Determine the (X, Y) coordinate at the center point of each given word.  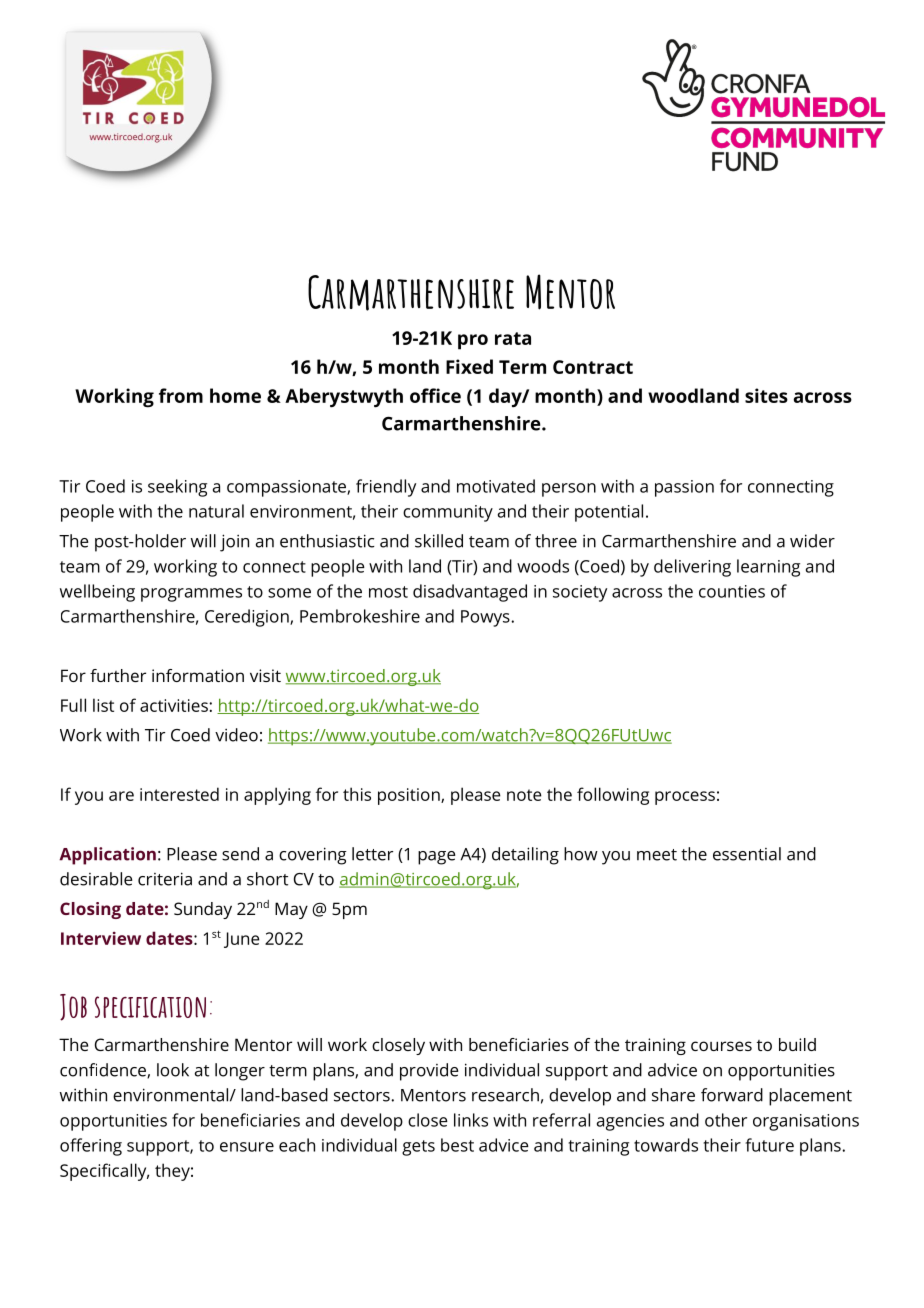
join (234, 543)
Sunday (203, 910)
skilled (439, 541)
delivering (692, 568)
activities (175, 705)
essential (747, 854)
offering (91, 1147)
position (410, 796)
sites (766, 395)
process (685, 798)
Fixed (469, 366)
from (181, 395)
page (437, 858)
